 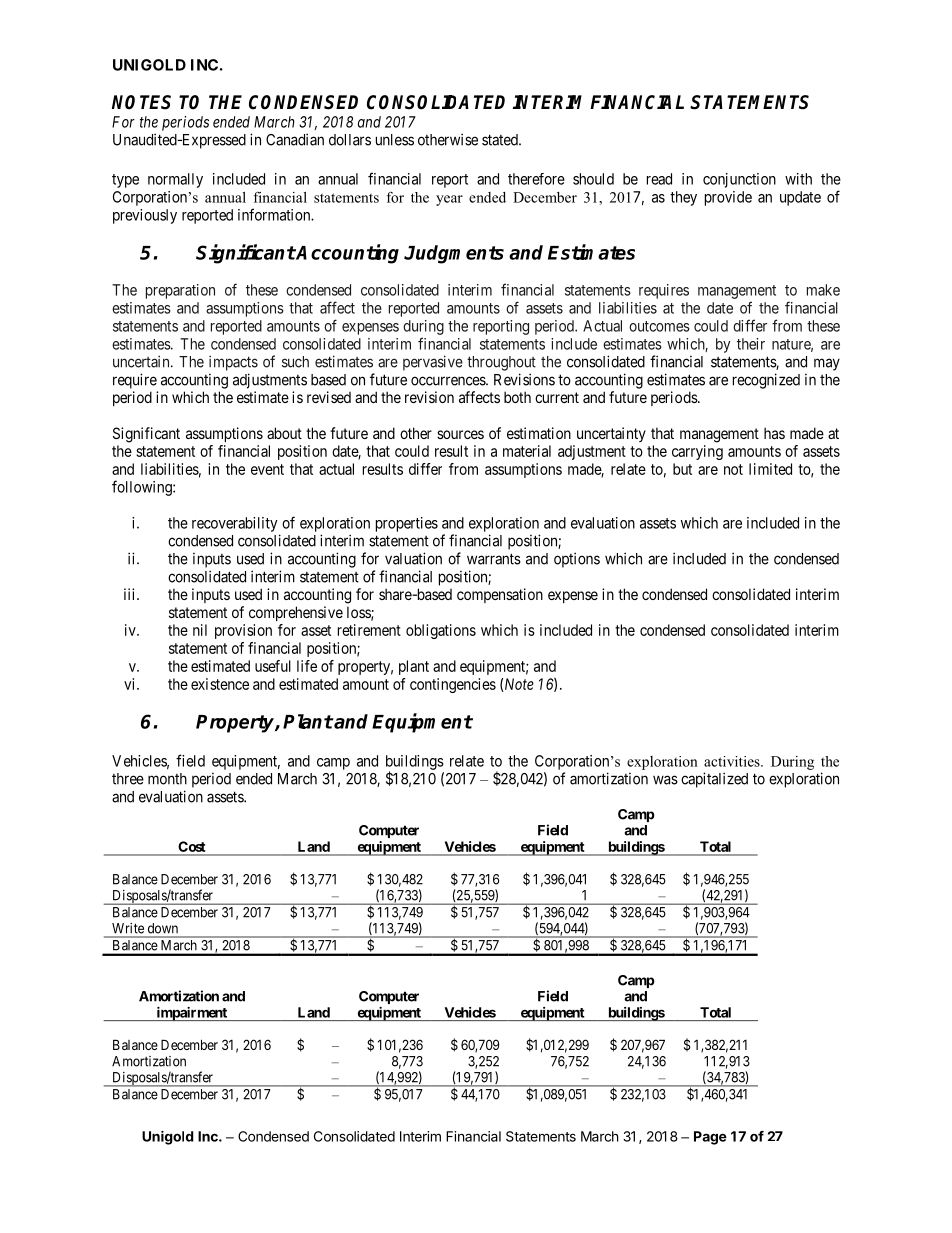 I want to click on conjunction, so click(x=739, y=180).
